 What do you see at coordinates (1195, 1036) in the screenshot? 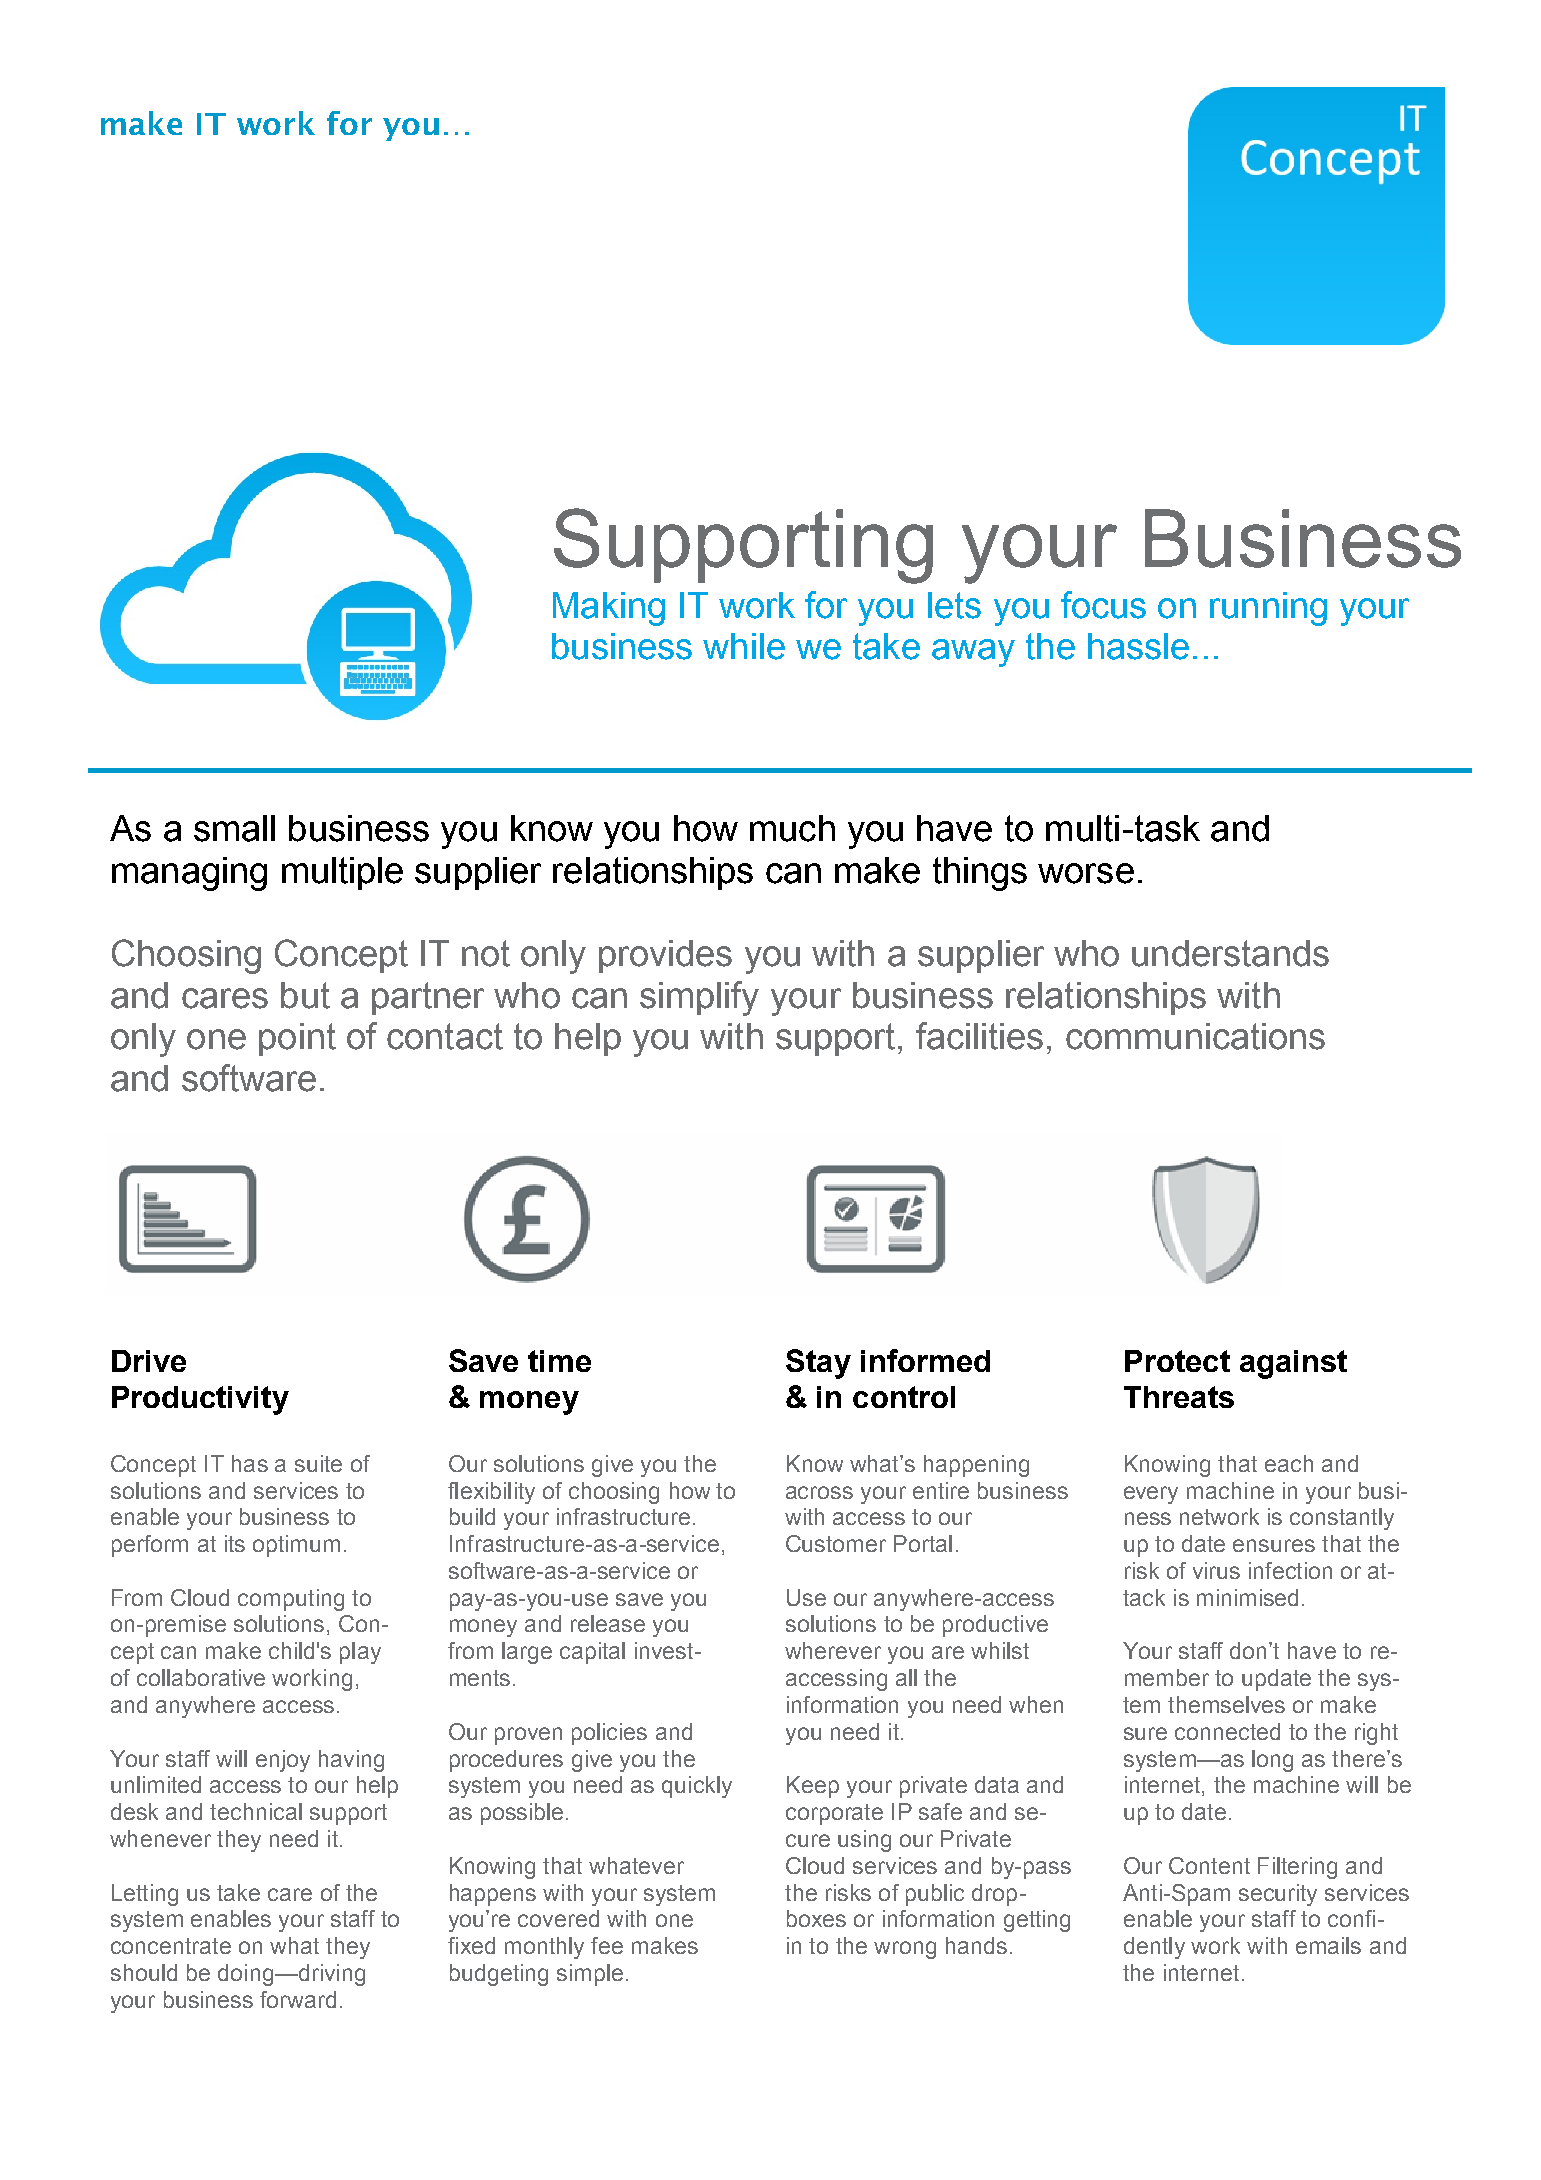
I see `communications` at bounding box center [1195, 1036].
